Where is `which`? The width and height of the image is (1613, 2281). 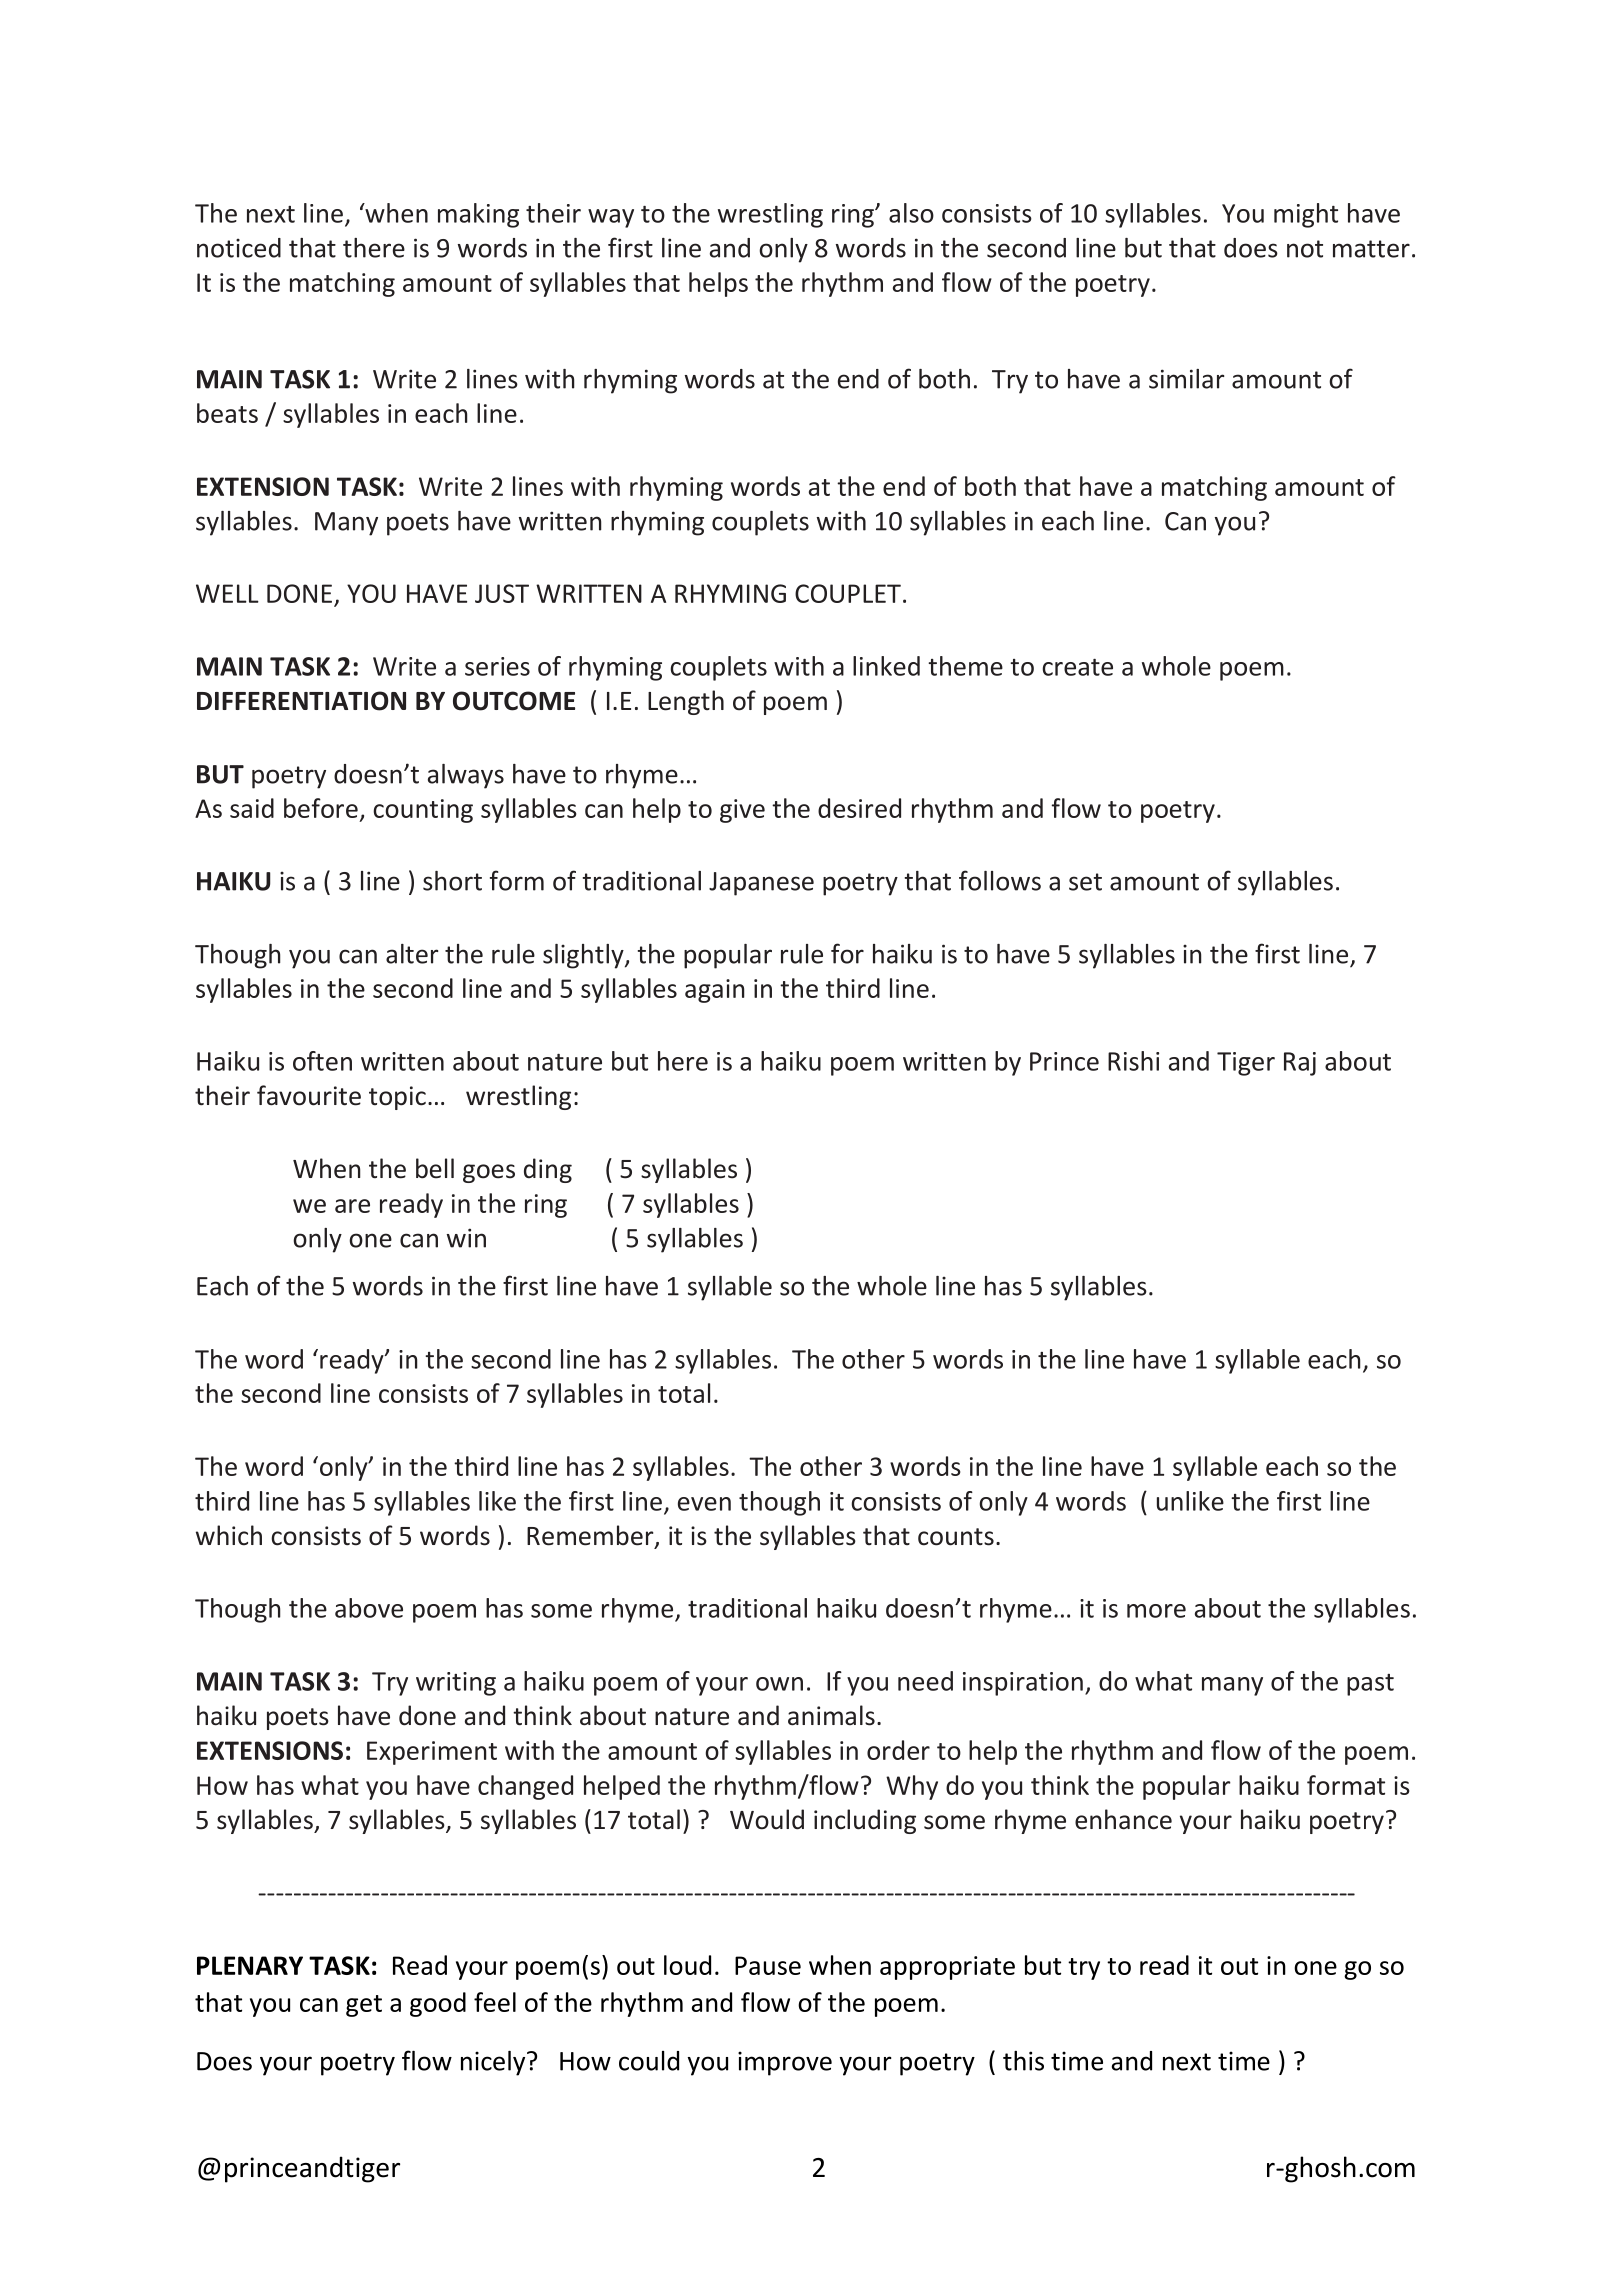 which is located at coordinates (229, 1535).
